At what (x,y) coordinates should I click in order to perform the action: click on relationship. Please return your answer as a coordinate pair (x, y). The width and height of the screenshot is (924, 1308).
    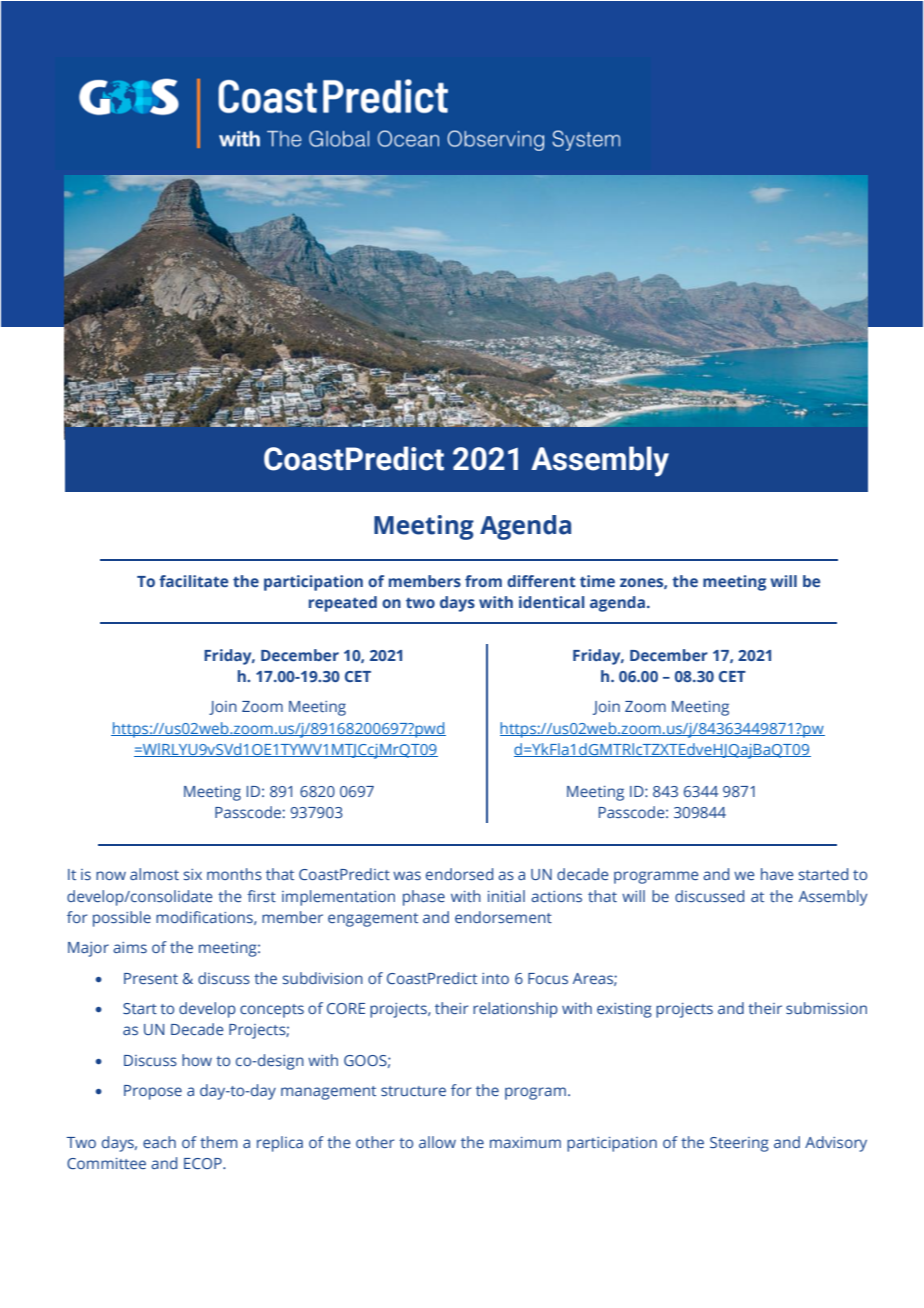
    Looking at the image, I should click on (515, 1010).
